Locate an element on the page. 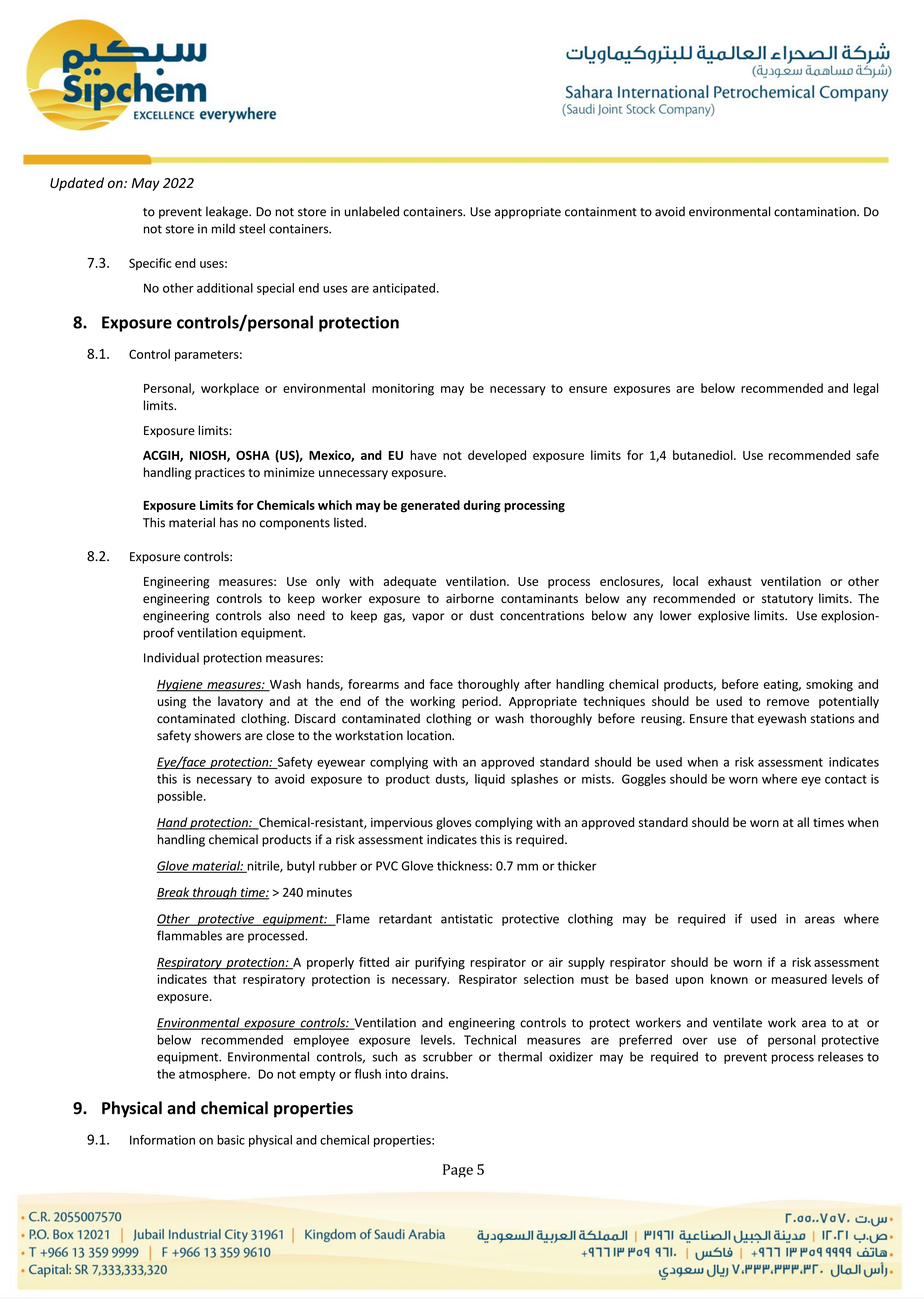 Image resolution: width=924 pixels, height=1308 pixels. remove is located at coordinates (788, 702).
